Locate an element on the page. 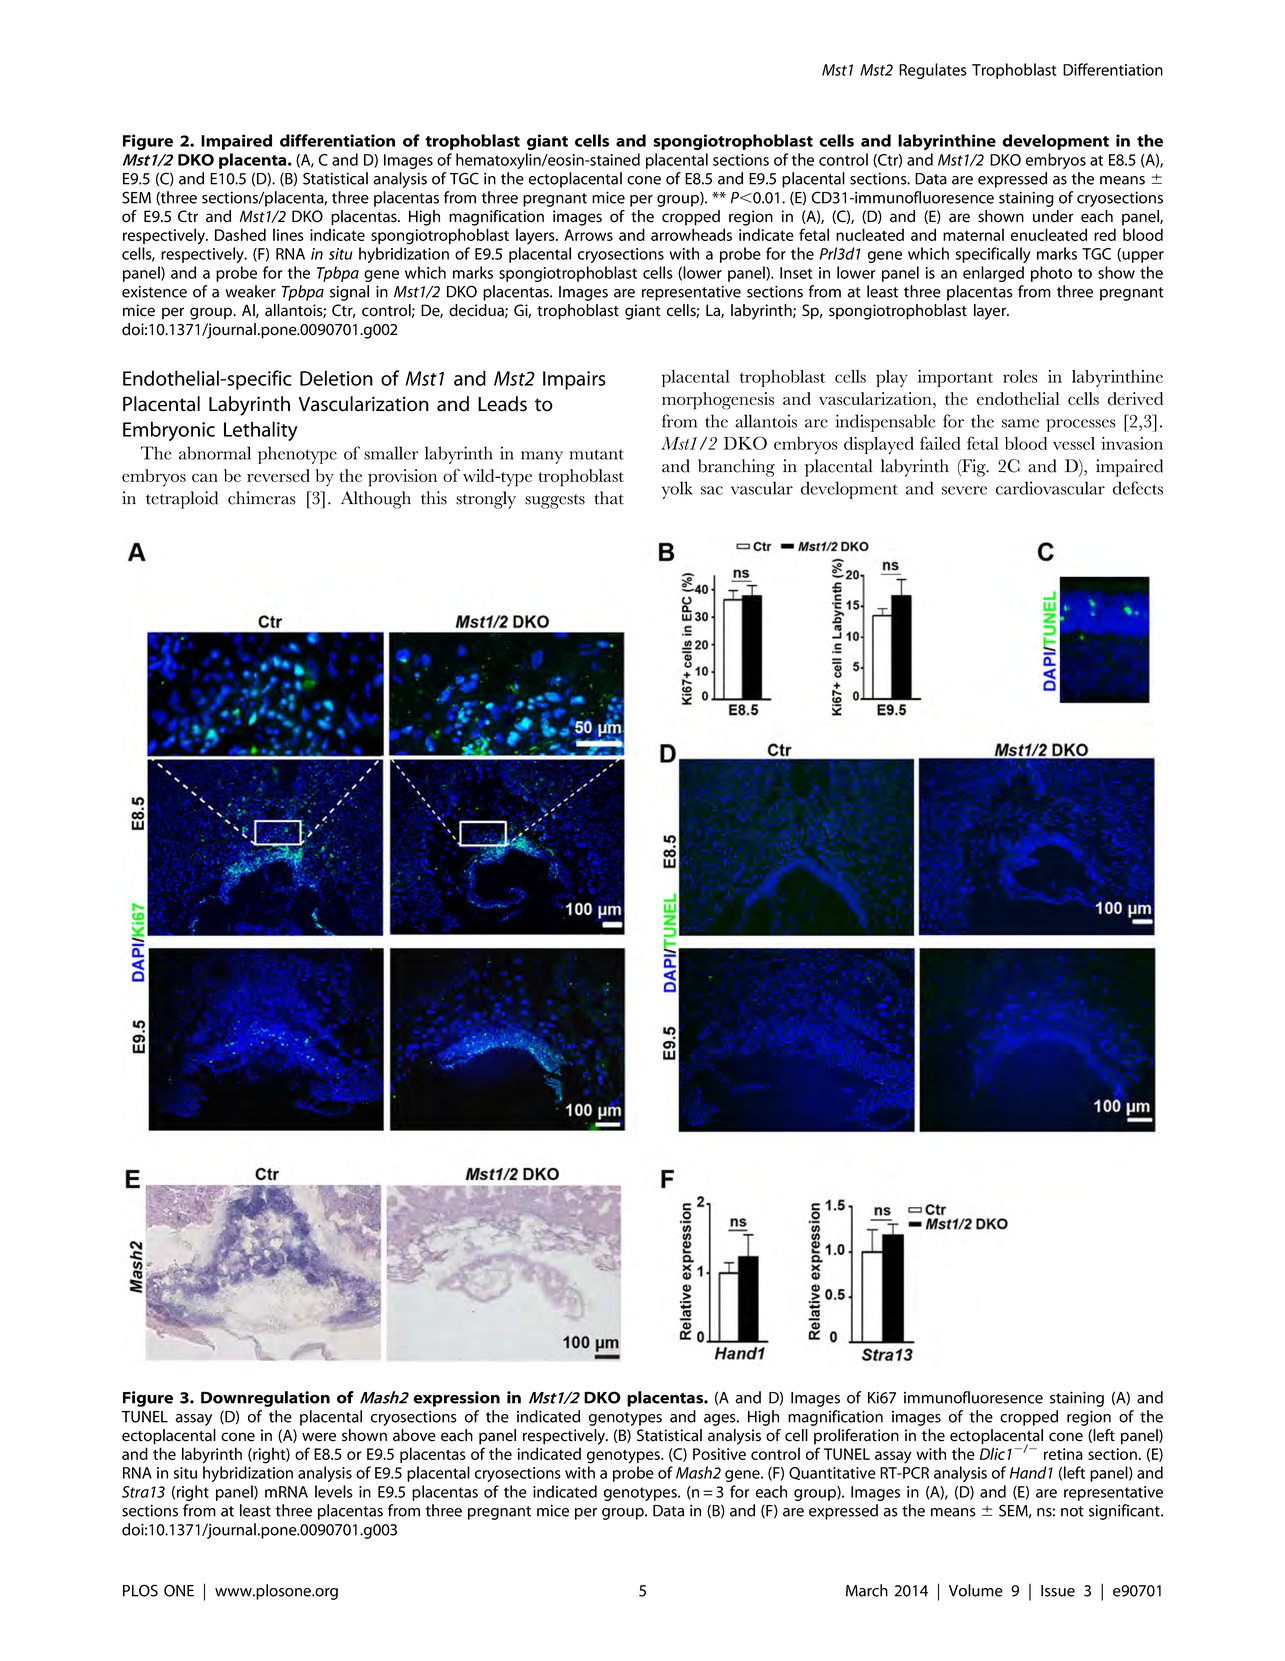 The width and height of the page is (1285, 1661). Positive is located at coordinates (719, 1454).
